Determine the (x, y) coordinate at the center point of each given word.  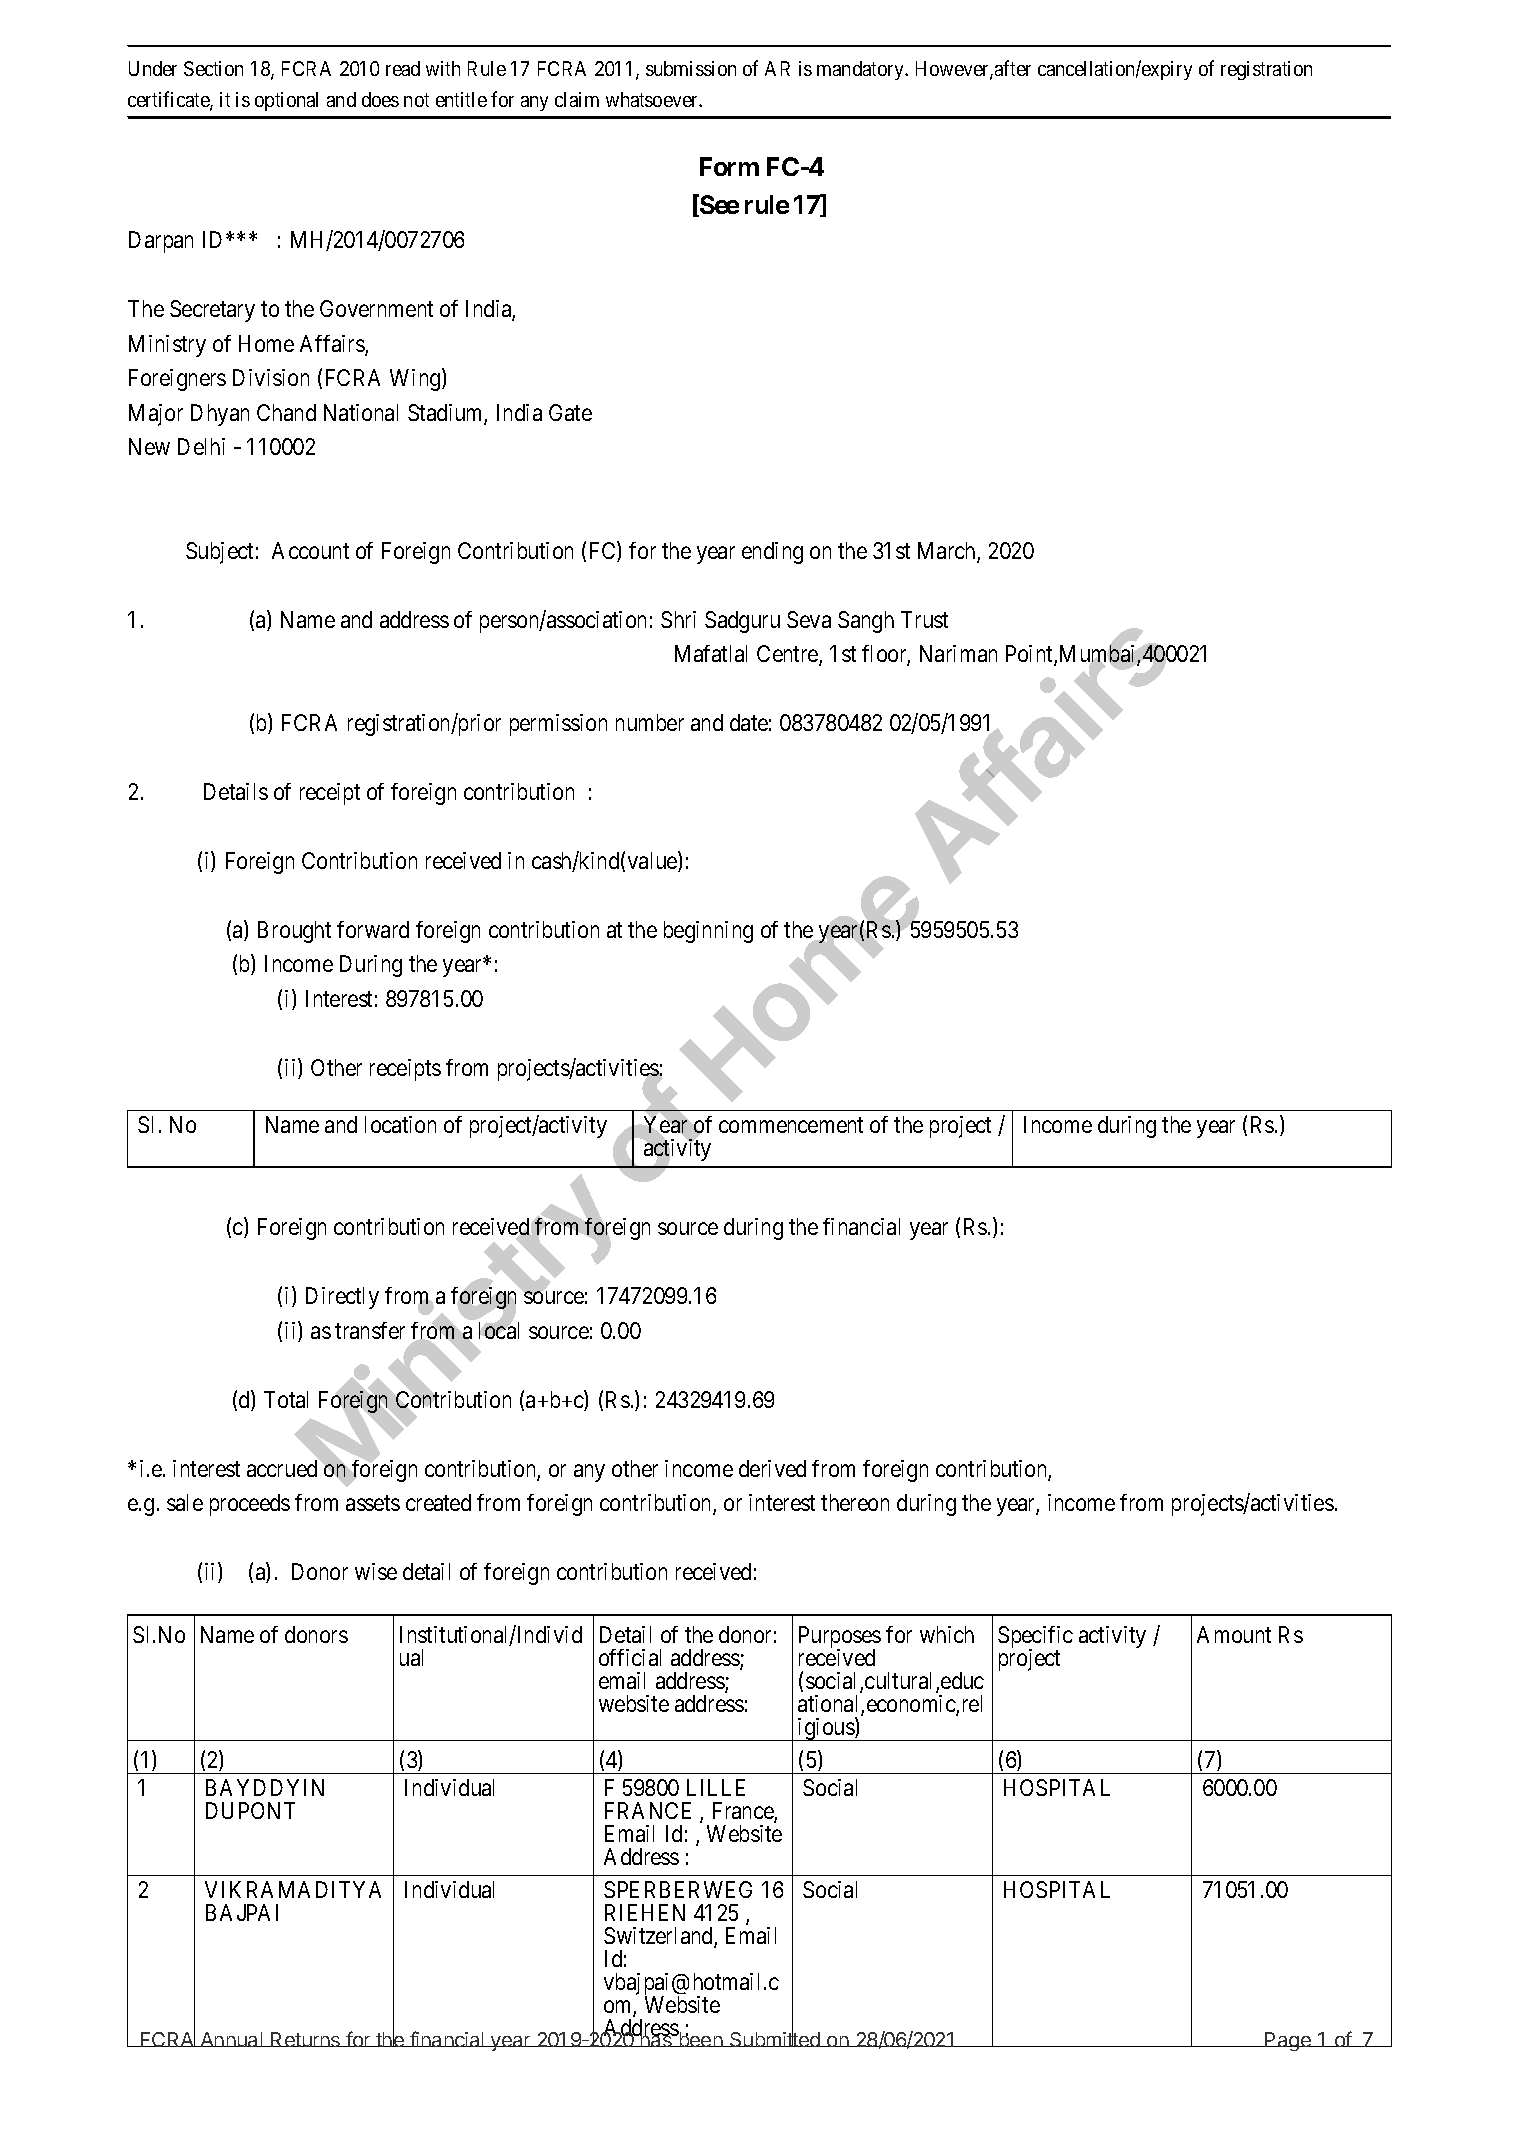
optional (286, 101)
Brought (294, 932)
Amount (1234, 1634)
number (650, 722)
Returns (306, 2039)
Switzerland (659, 1937)
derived (772, 1468)
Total (286, 1399)
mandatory (861, 70)
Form (729, 166)
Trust (924, 619)
